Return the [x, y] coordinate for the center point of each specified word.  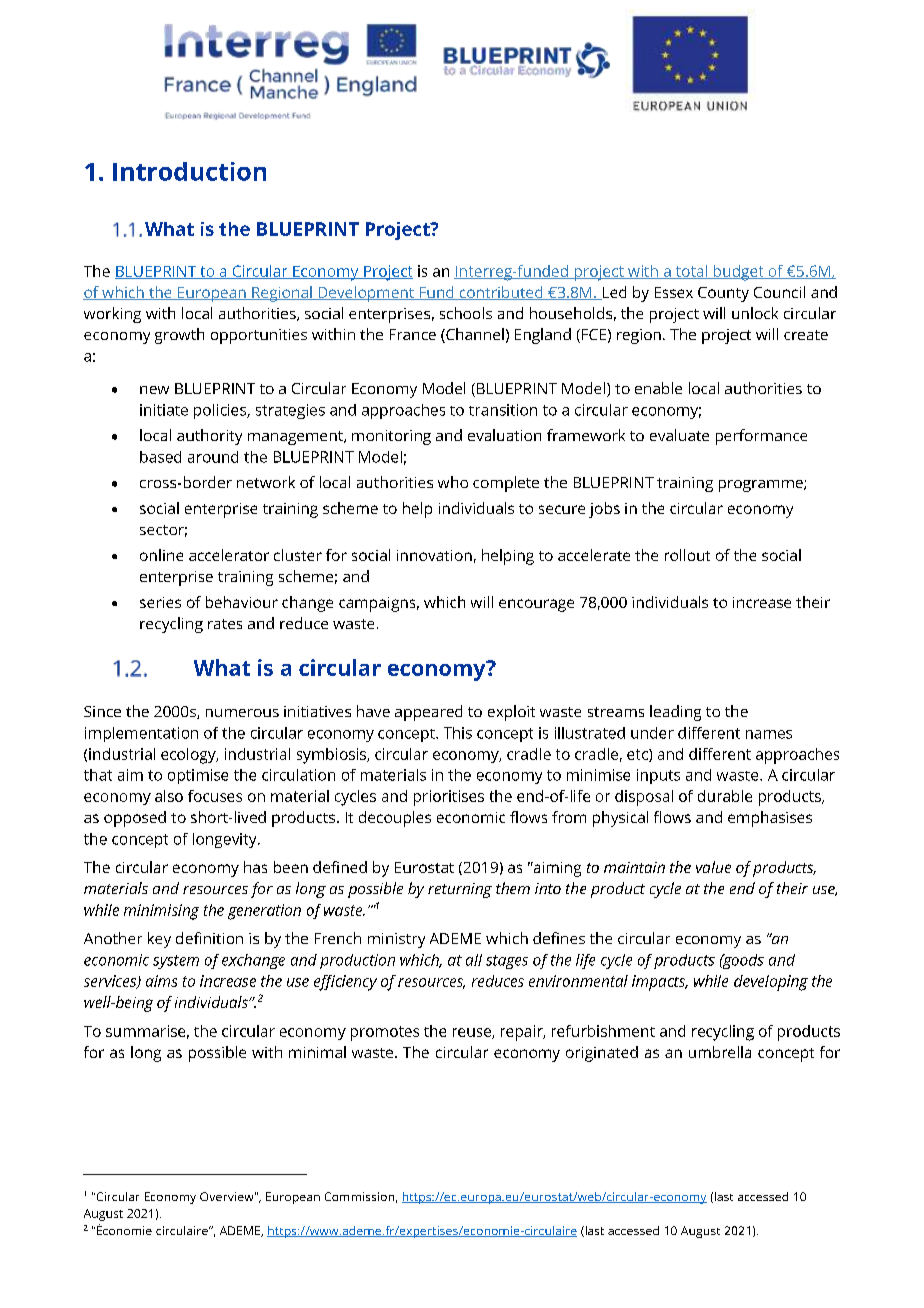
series [160, 602]
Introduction [189, 171]
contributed [501, 293]
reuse [473, 1033]
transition [503, 410]
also [169, 796]
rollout [687, 555]
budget [738, 273]
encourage [536, 605]
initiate [164, 410]
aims [161, 981]
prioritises [449, 798]
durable [725, 796]
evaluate [679, 435]
